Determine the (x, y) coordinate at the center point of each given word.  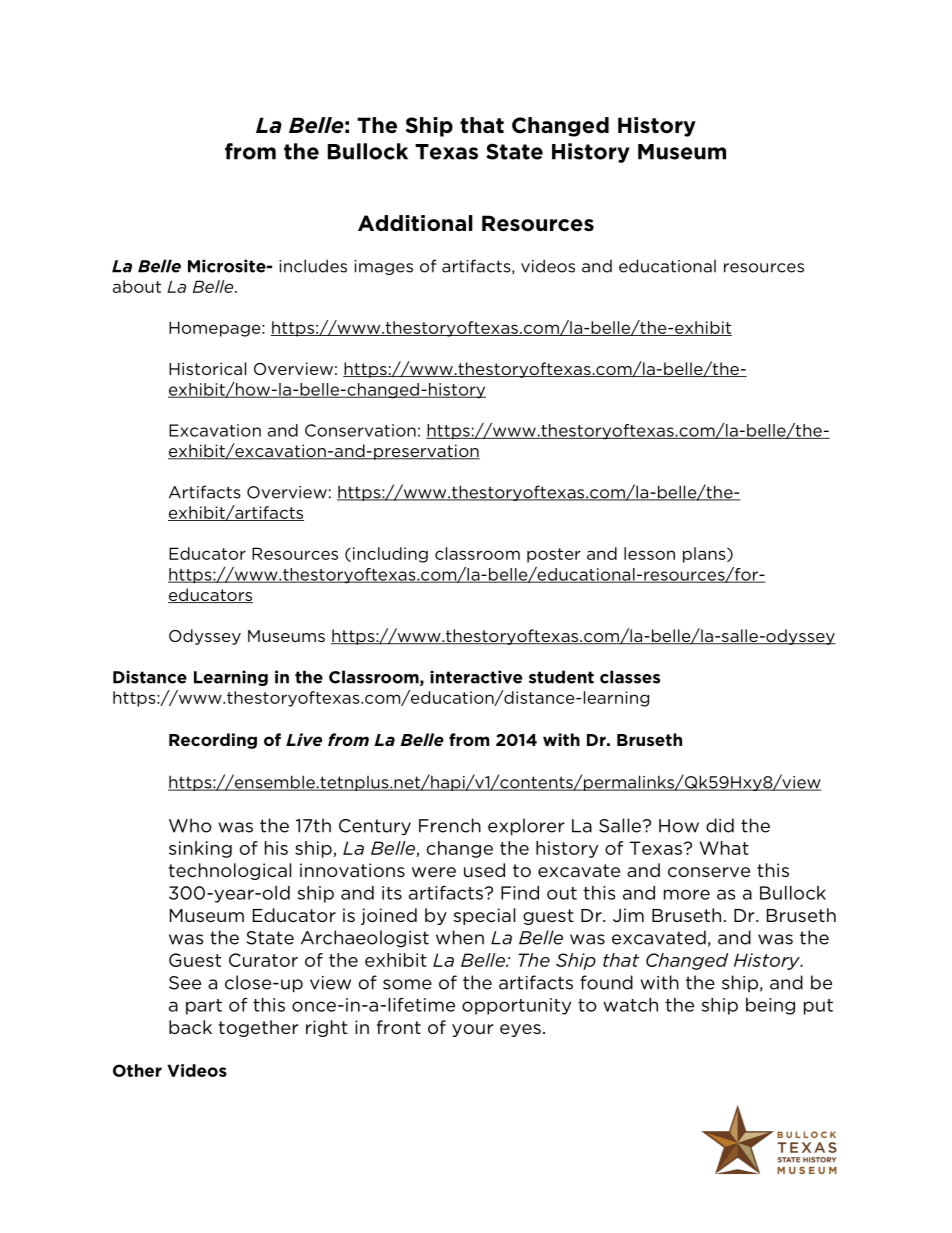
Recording (213, 741)
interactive (476, 677)
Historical (207, 368)
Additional (415, 223)
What (724, 848)
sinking (200, 849)
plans (705, 555)
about (137, 286)
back (190, 1027)
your (472, 1030)
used (484, 870)
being (770, 1006)
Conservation (360, 430)
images (383, 267)
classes (630, 677)
